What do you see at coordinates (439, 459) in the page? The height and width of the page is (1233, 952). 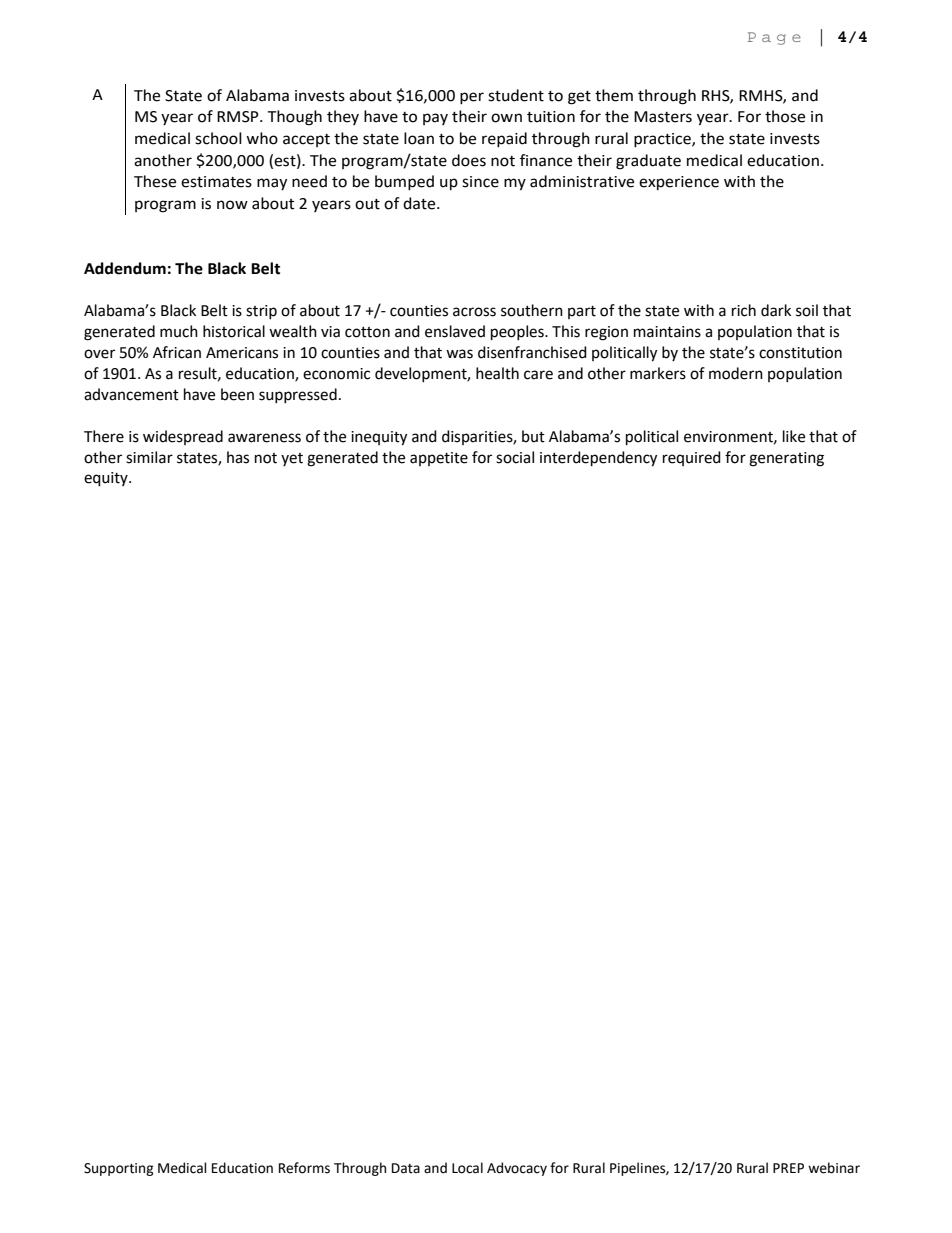 I see `appetite` at bounding box center [439, 459].
